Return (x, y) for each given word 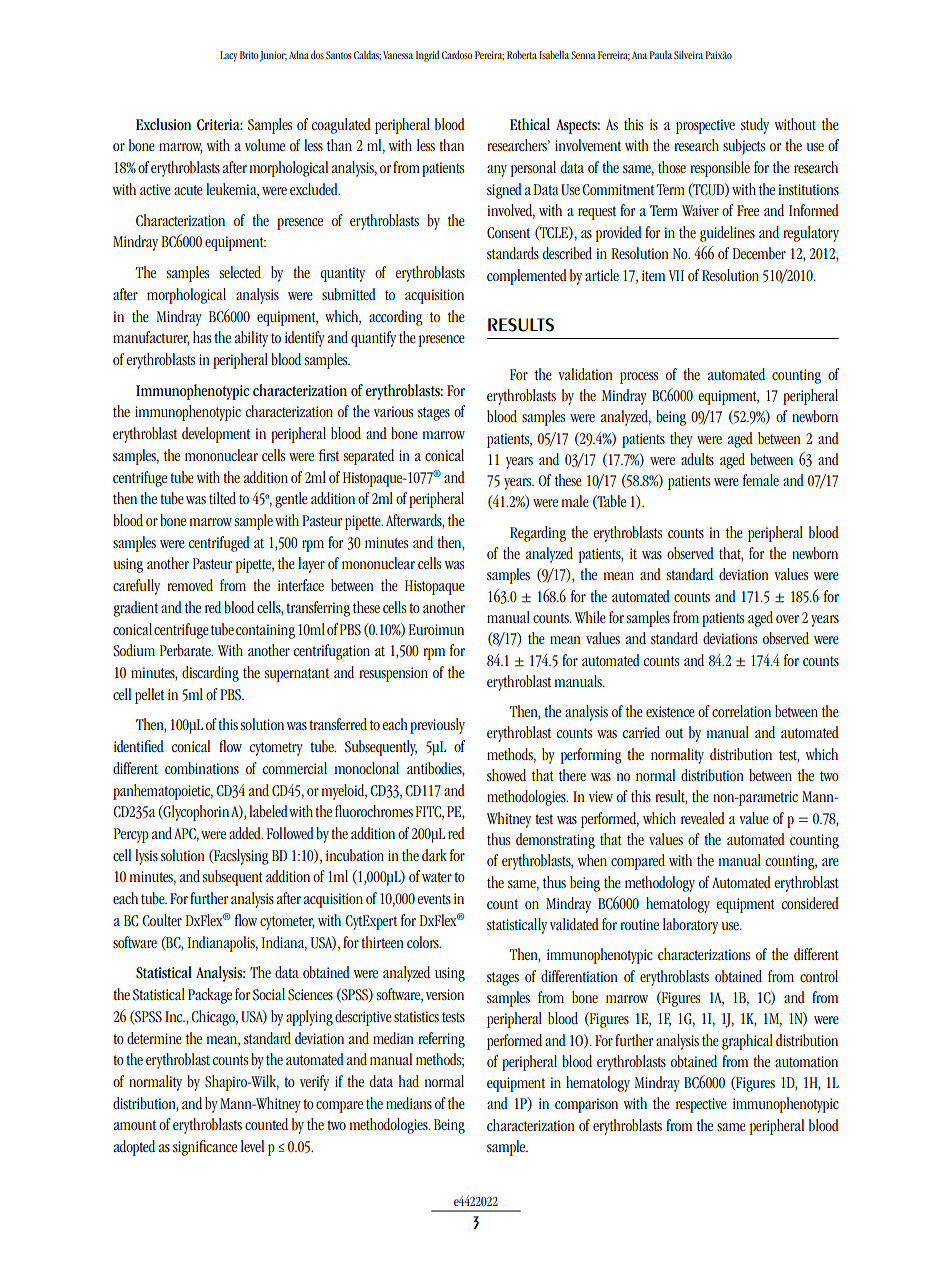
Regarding (538, 534)
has (202, 337)
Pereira (489, 55)
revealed (703, 818)
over (787, 619)
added (246, 833)
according (396, 318)
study (755, 126)
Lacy (228, 56)
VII (676, 275)
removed (190, 585)
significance (205, 1148)
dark (434, 855)
